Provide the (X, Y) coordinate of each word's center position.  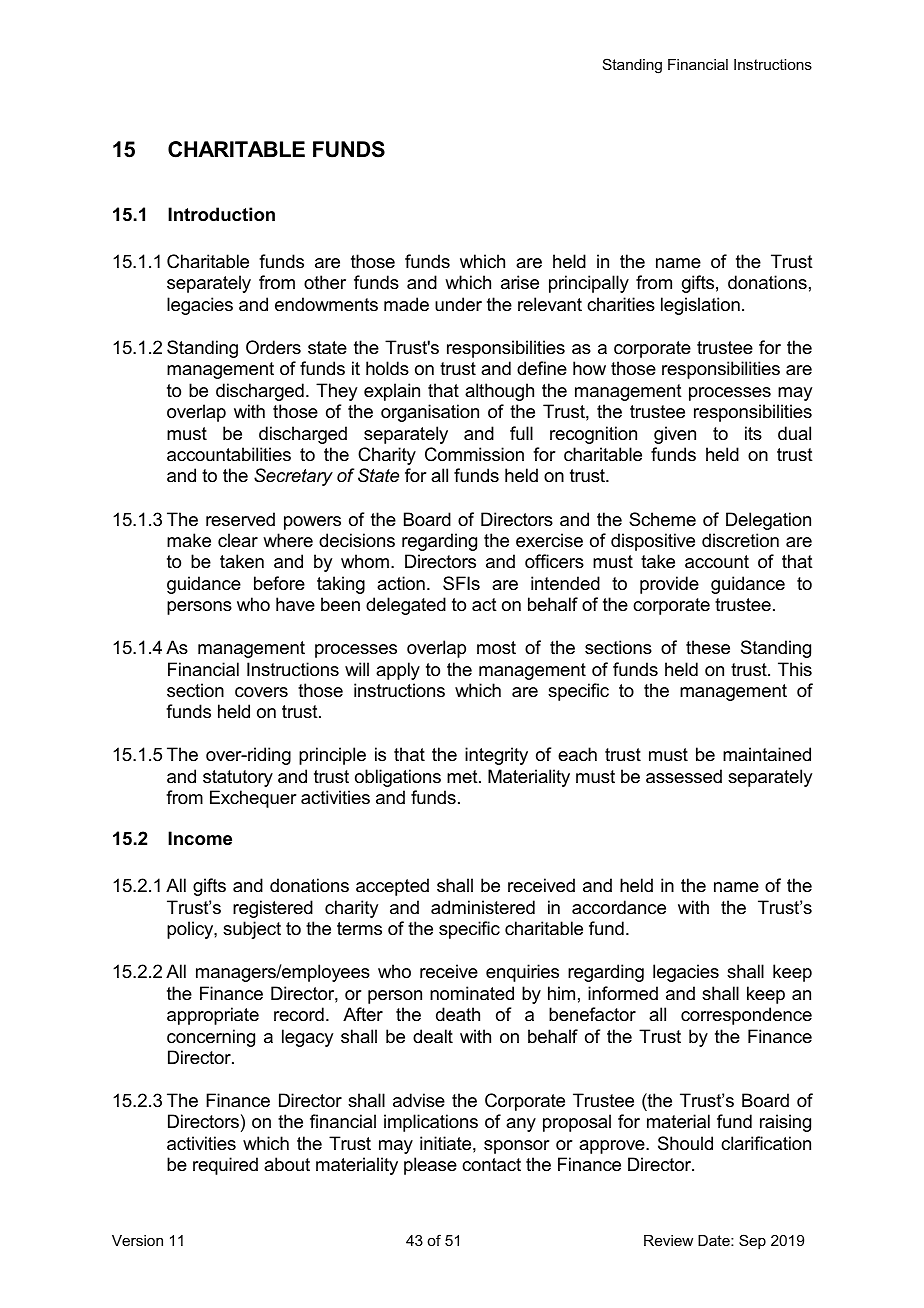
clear (238, 540)
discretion (740, 540)
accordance (619, 907)
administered (483, 907)
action (401, 583)
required (225, 1166)
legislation (700, 306)
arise (520, 282)
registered (273, 909)
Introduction (221, 214)
